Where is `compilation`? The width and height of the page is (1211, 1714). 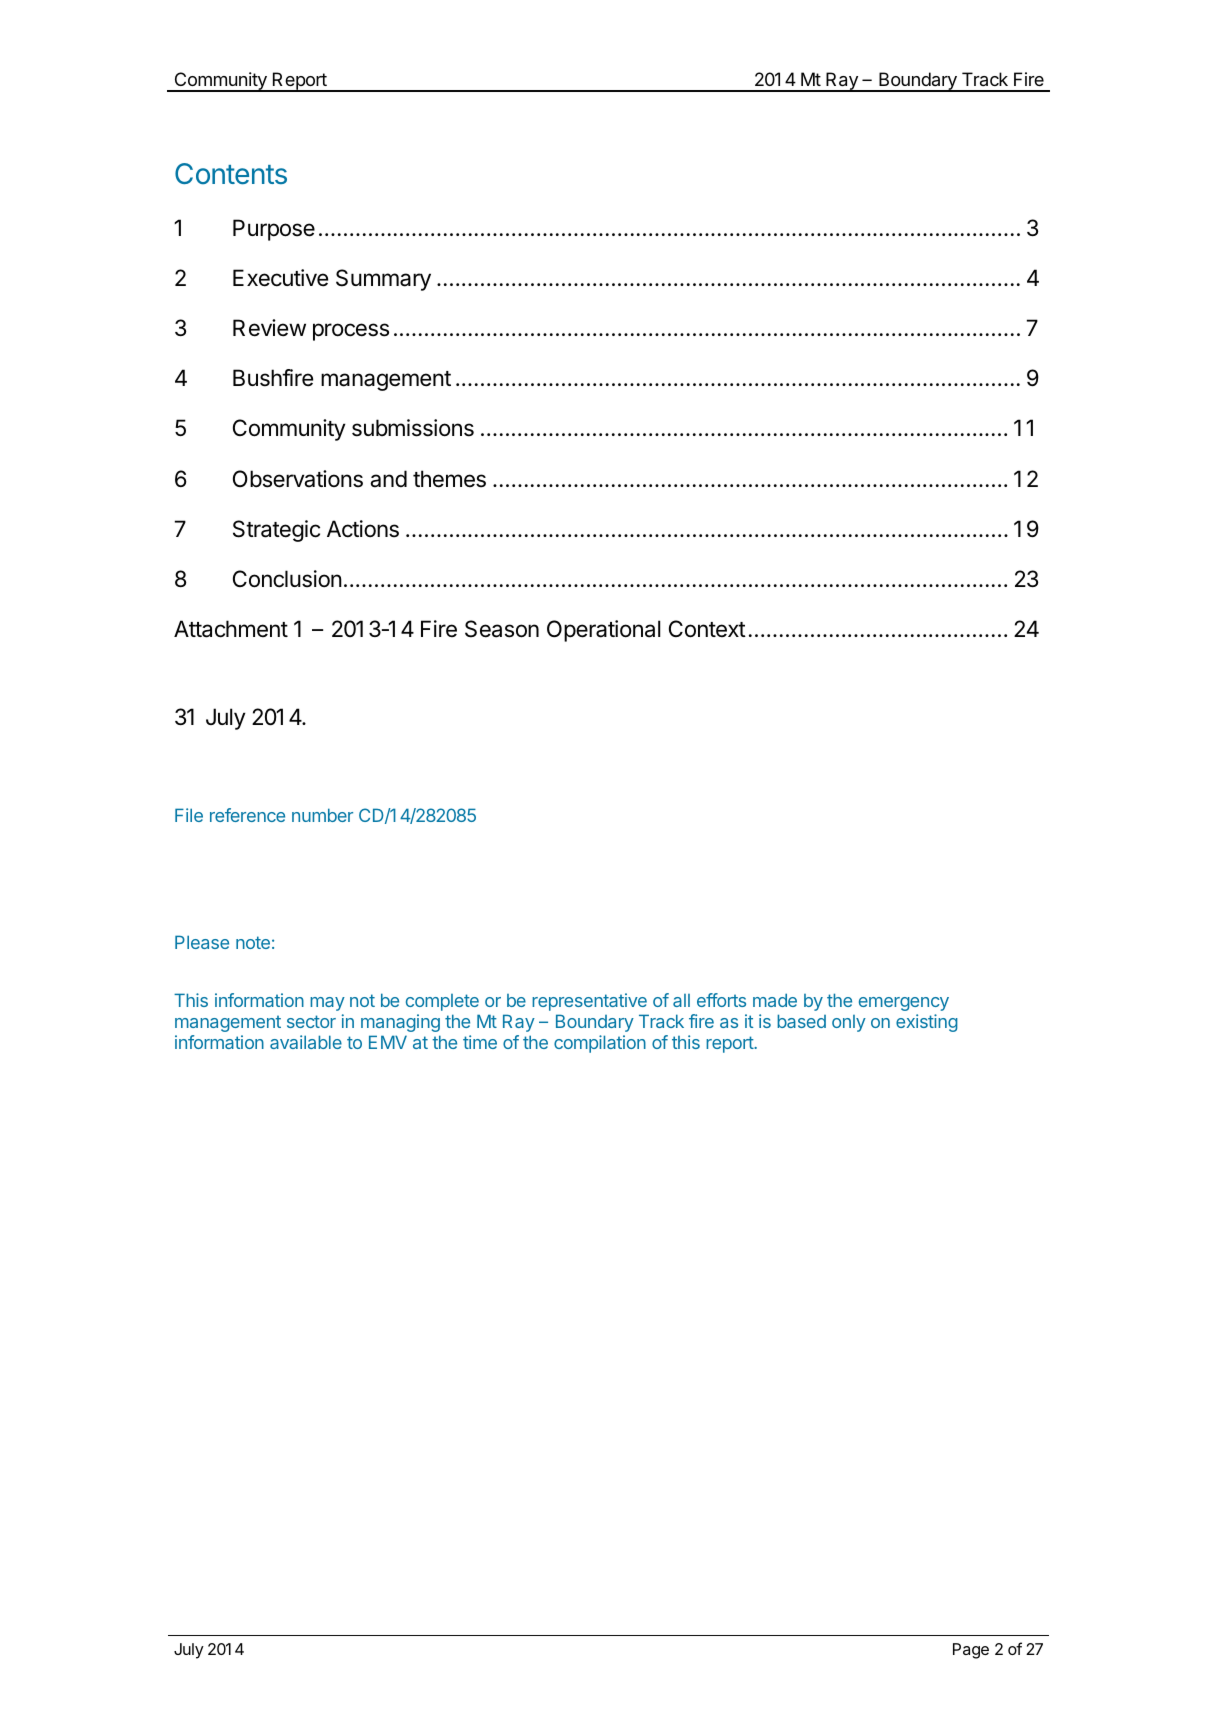
compilation is located at coordinates (600, 1044).
